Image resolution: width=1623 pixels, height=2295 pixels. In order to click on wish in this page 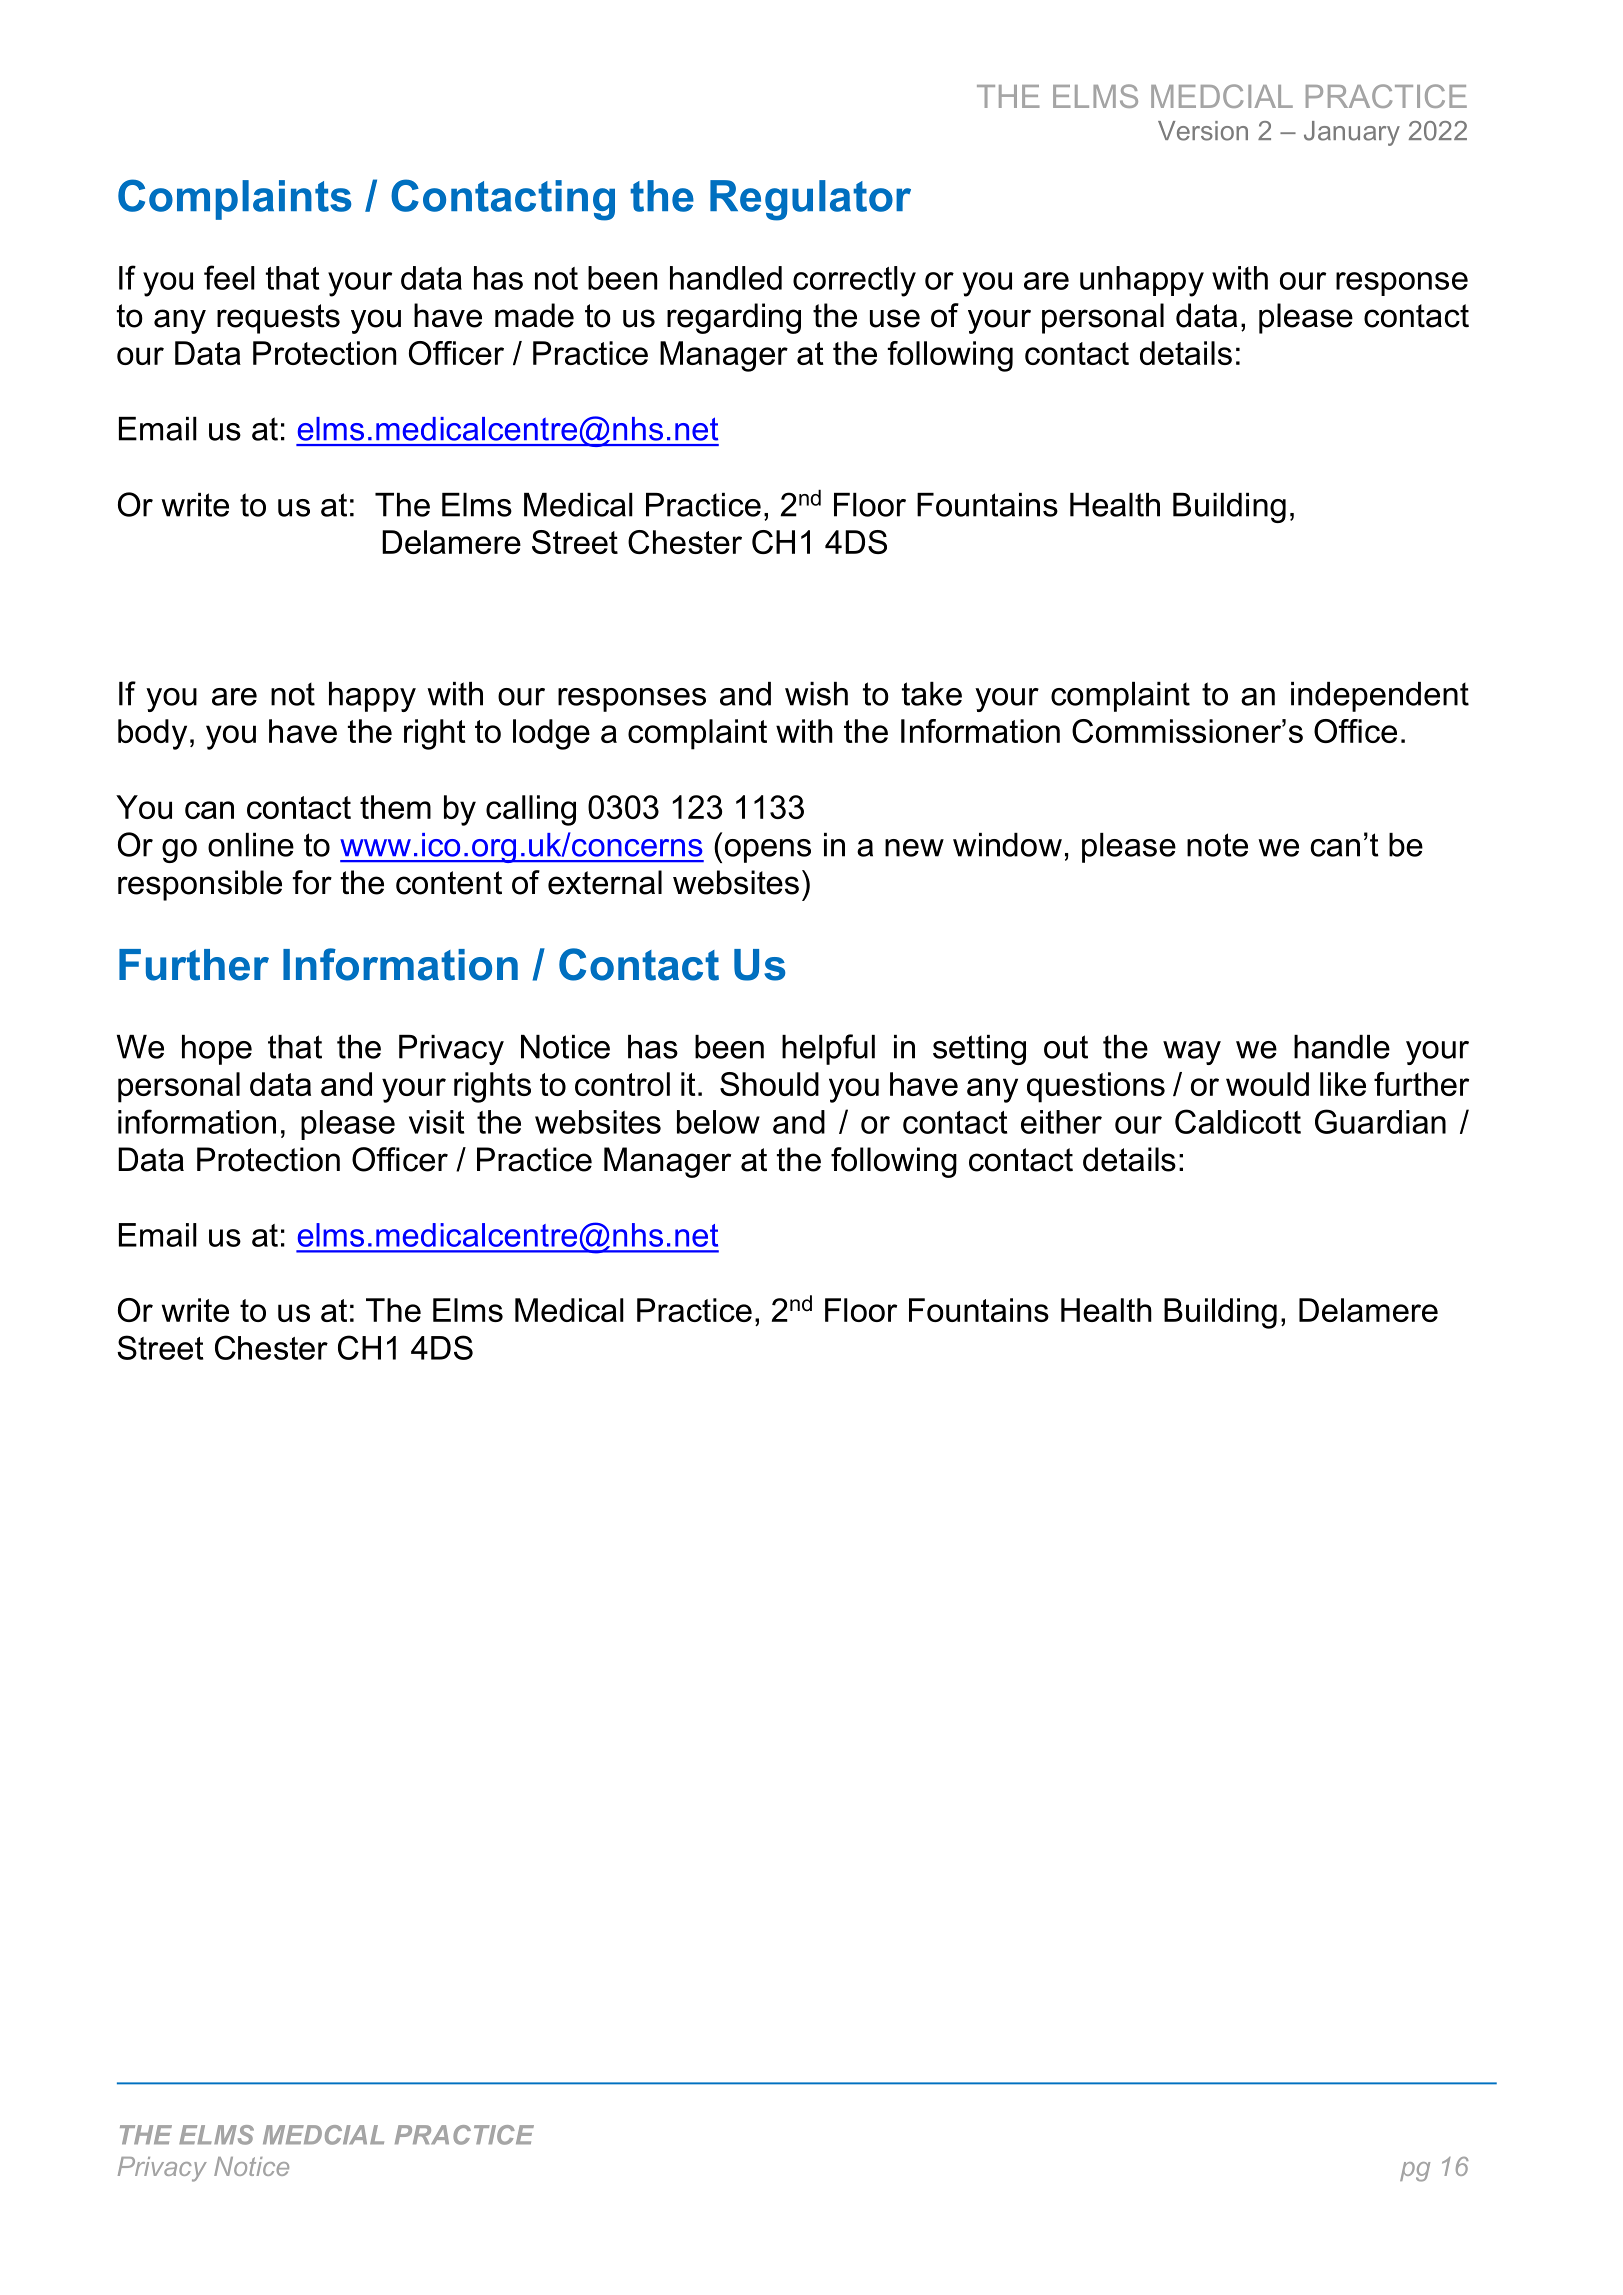, I will do `click(816, 694)`.
